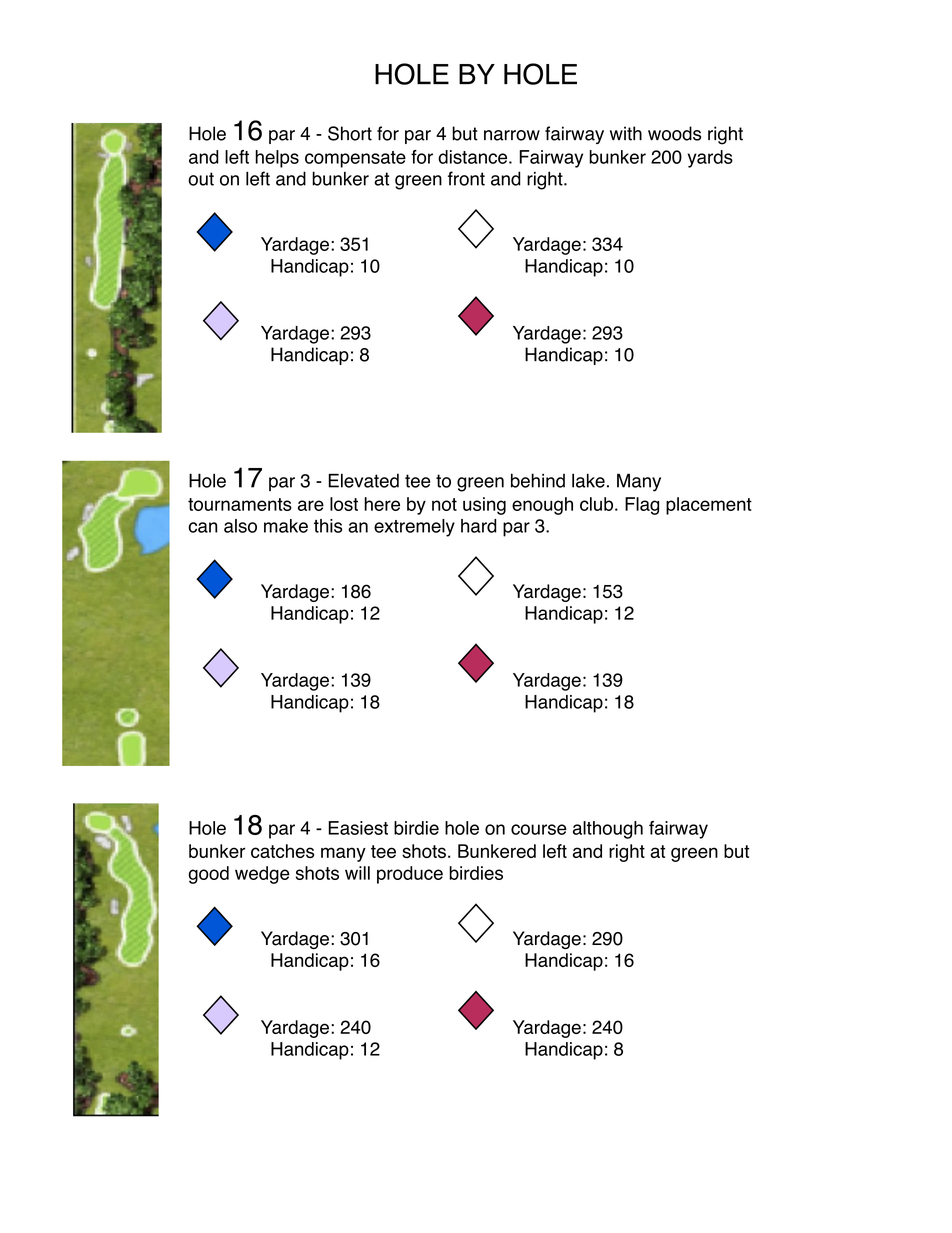 The image size is (952, 1233). Describe the element at coordinates (277, 159) in the screenshot. I see `helps` at that location.
